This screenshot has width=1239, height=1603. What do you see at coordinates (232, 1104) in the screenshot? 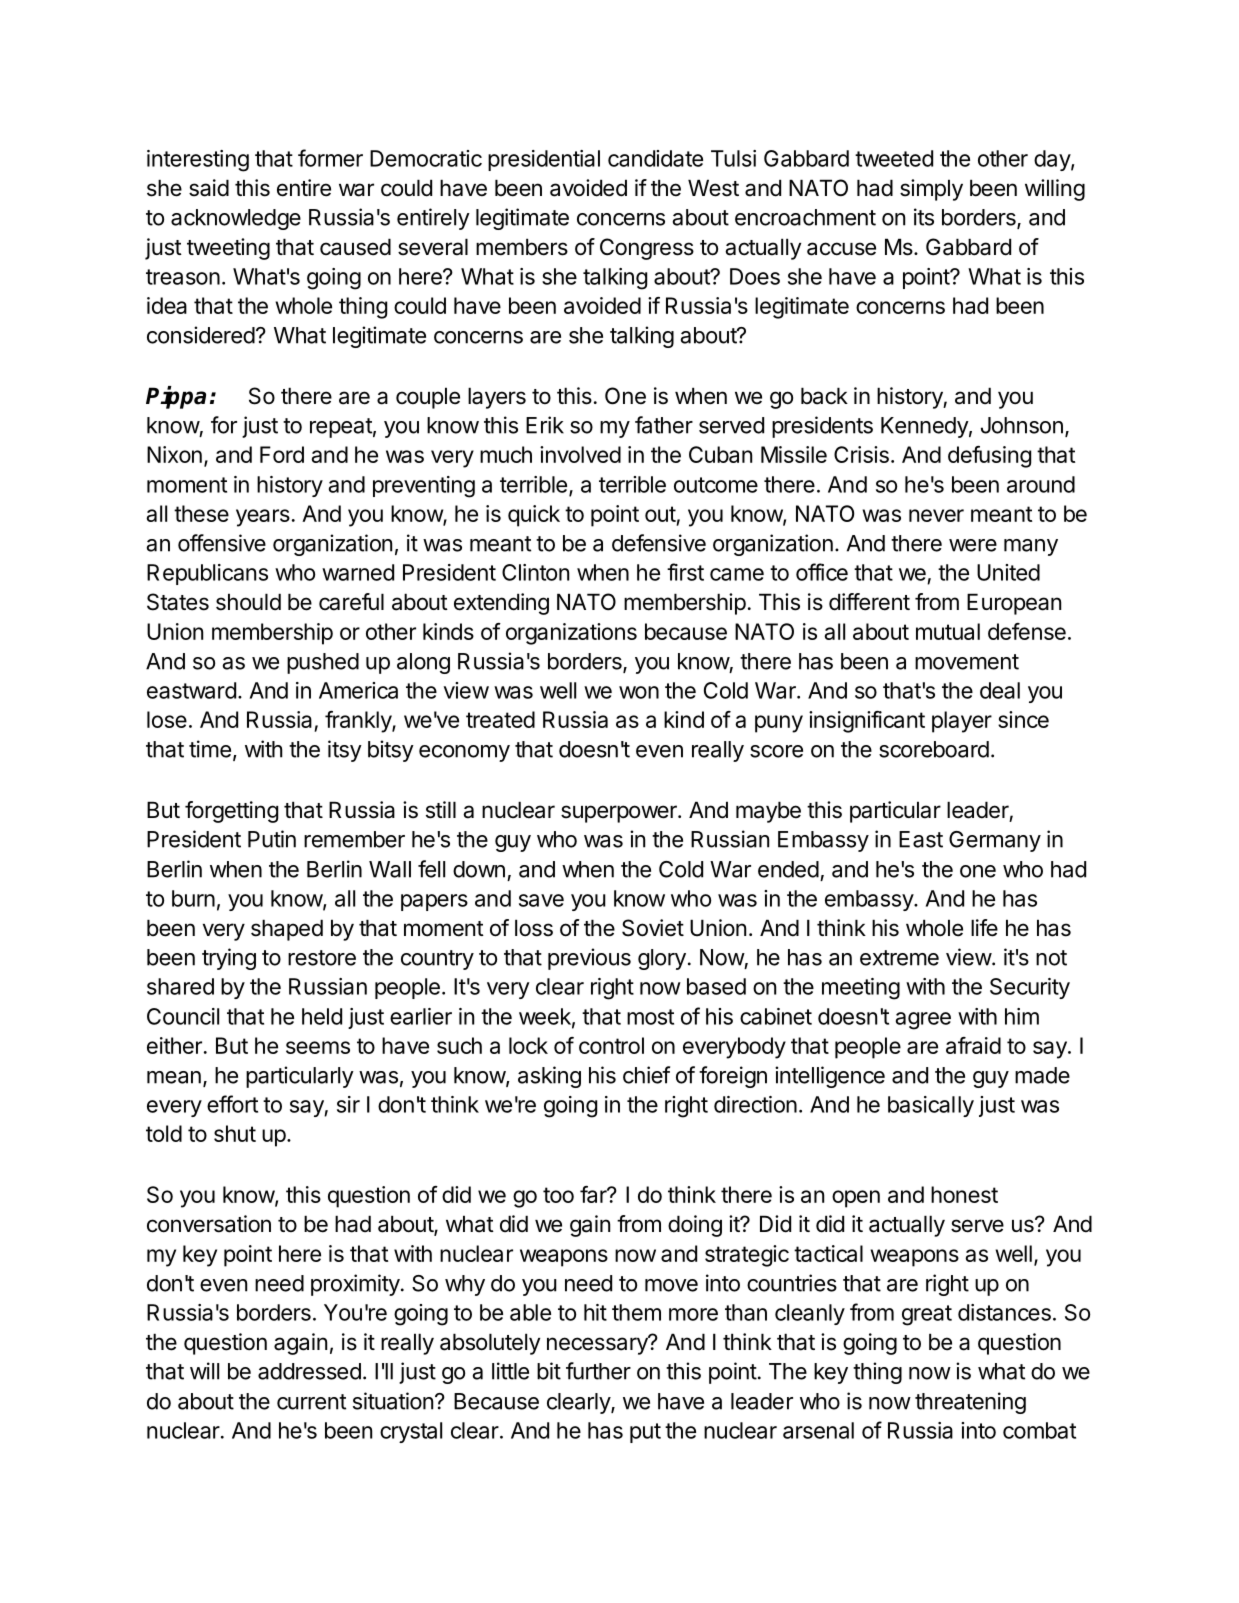
I see `effort` at bounding box center [232, 1104].
